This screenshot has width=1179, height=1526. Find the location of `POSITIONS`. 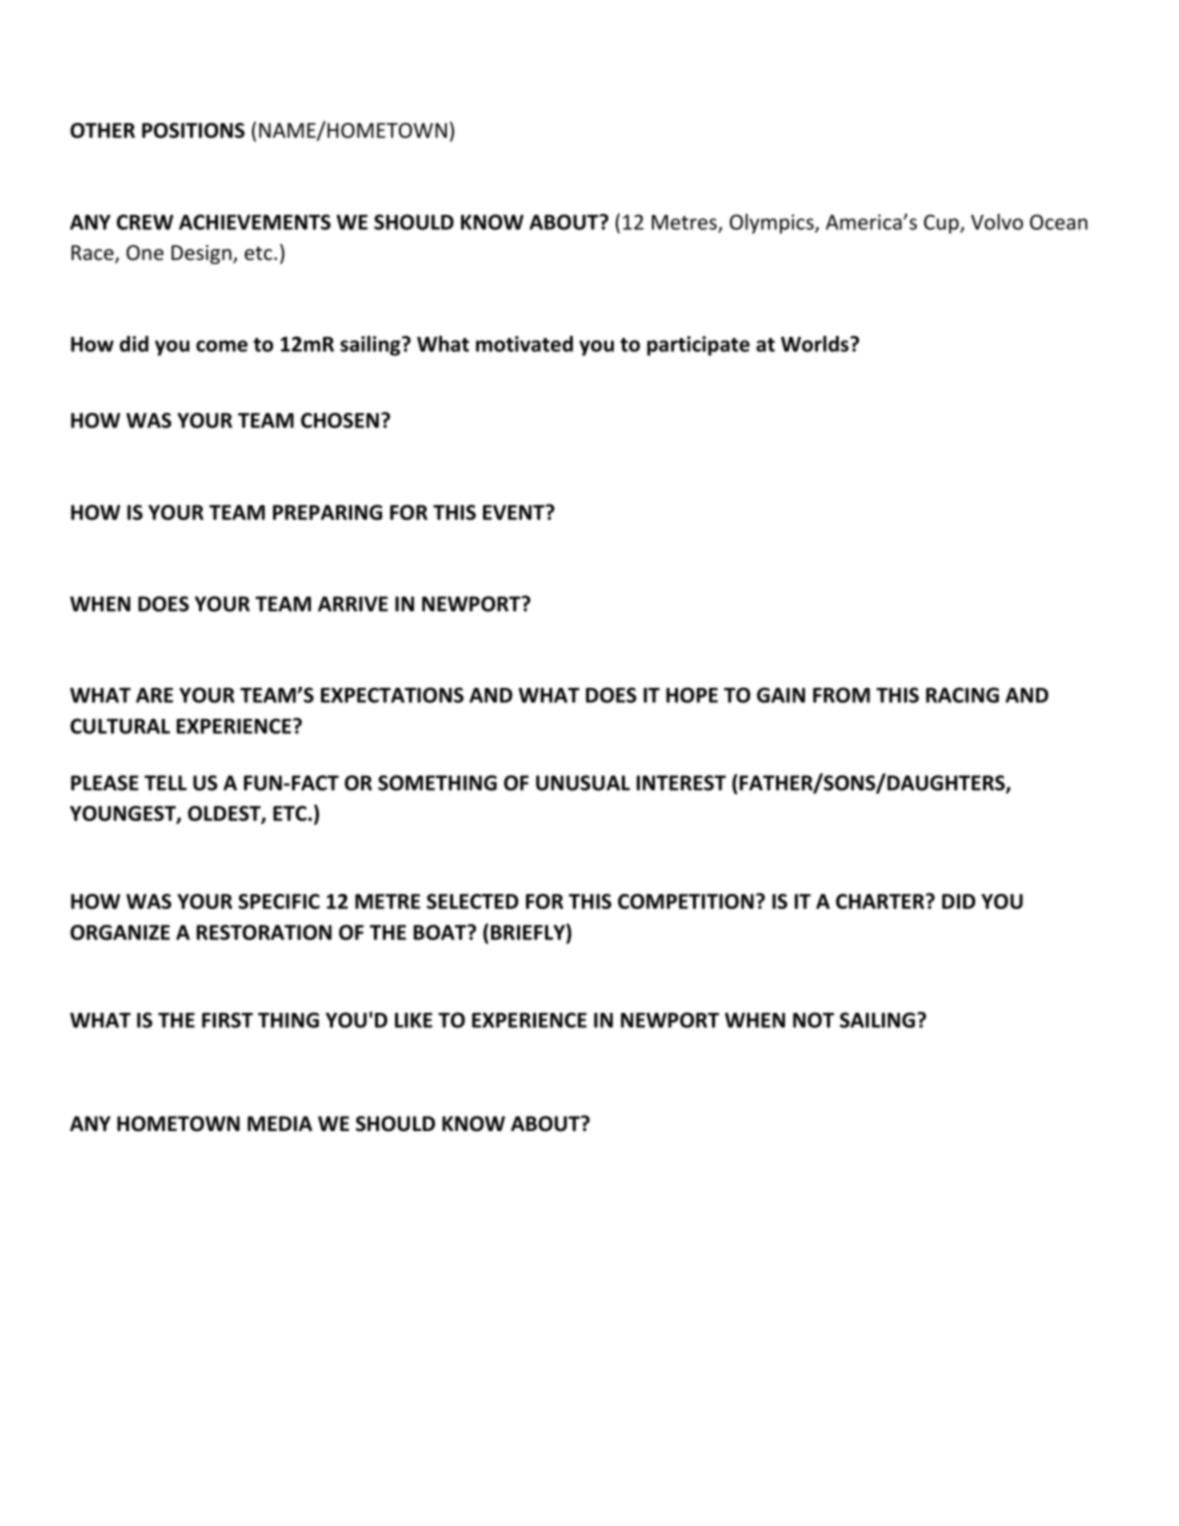

POSITIONS is located at coordinates (193, 130).
